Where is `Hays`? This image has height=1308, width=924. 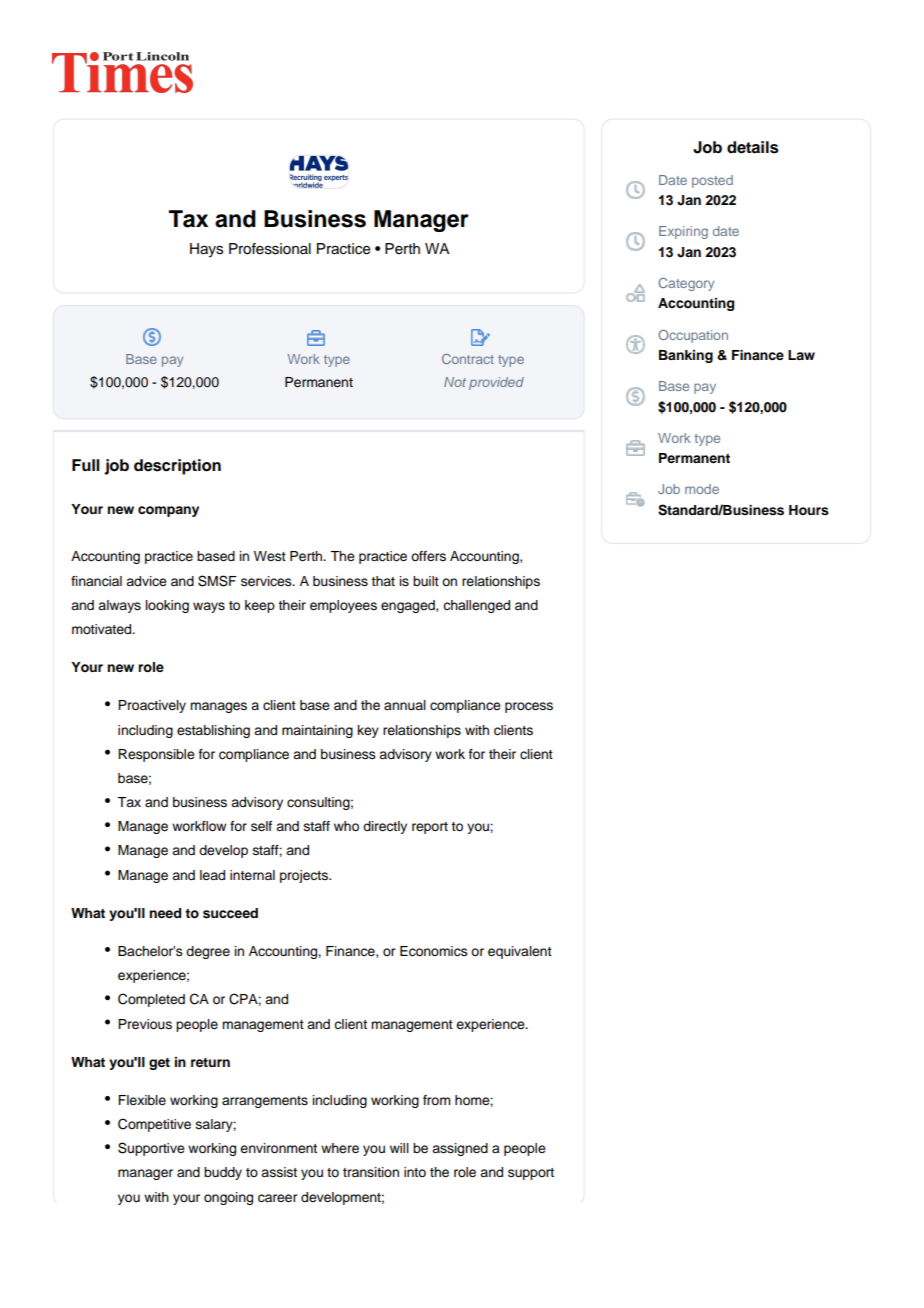
Hays is located at coordinates (206, 250).
